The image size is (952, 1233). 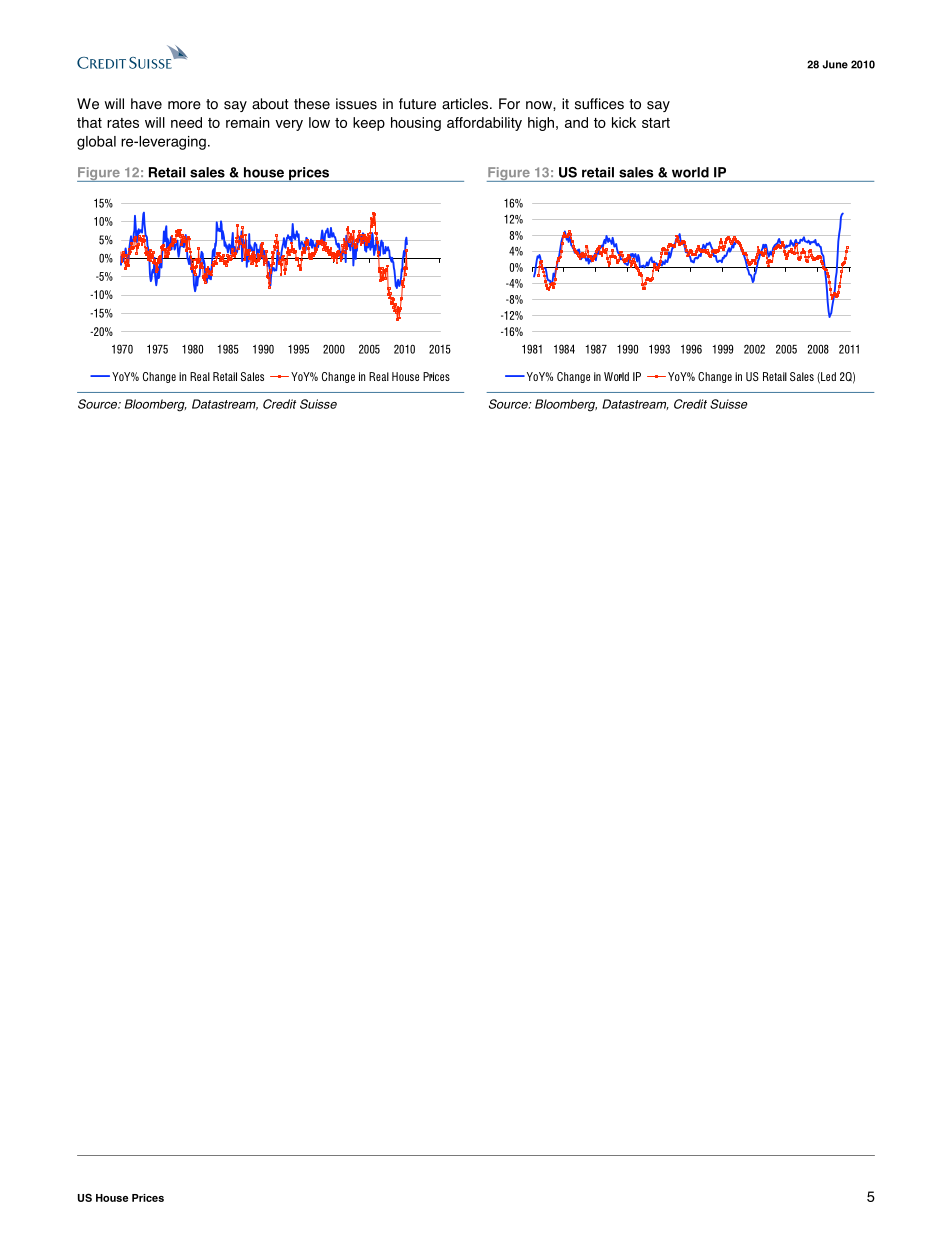 What do you see at coordinates (656, 123) in the screenshot?
I see `start` at bounding box center [656, 123].
